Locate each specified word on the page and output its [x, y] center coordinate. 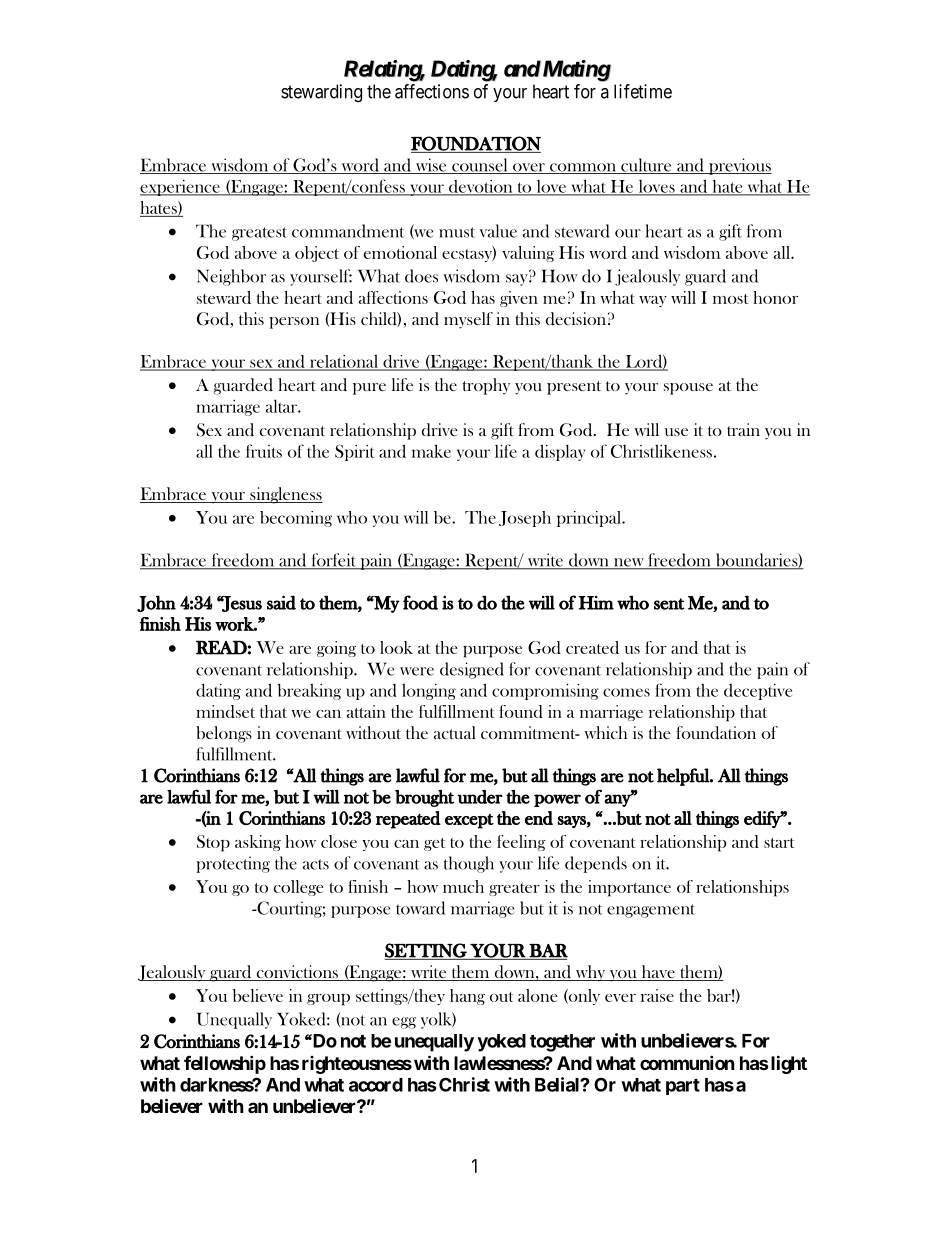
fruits [264, 451]
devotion [481, 187]
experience [181, 188]
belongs [224, 734]
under [480, 797]
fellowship [225, 1064]
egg [404, 1023]
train [743, 429]
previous [739, 166]
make [431, 451]
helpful [684, 777]
